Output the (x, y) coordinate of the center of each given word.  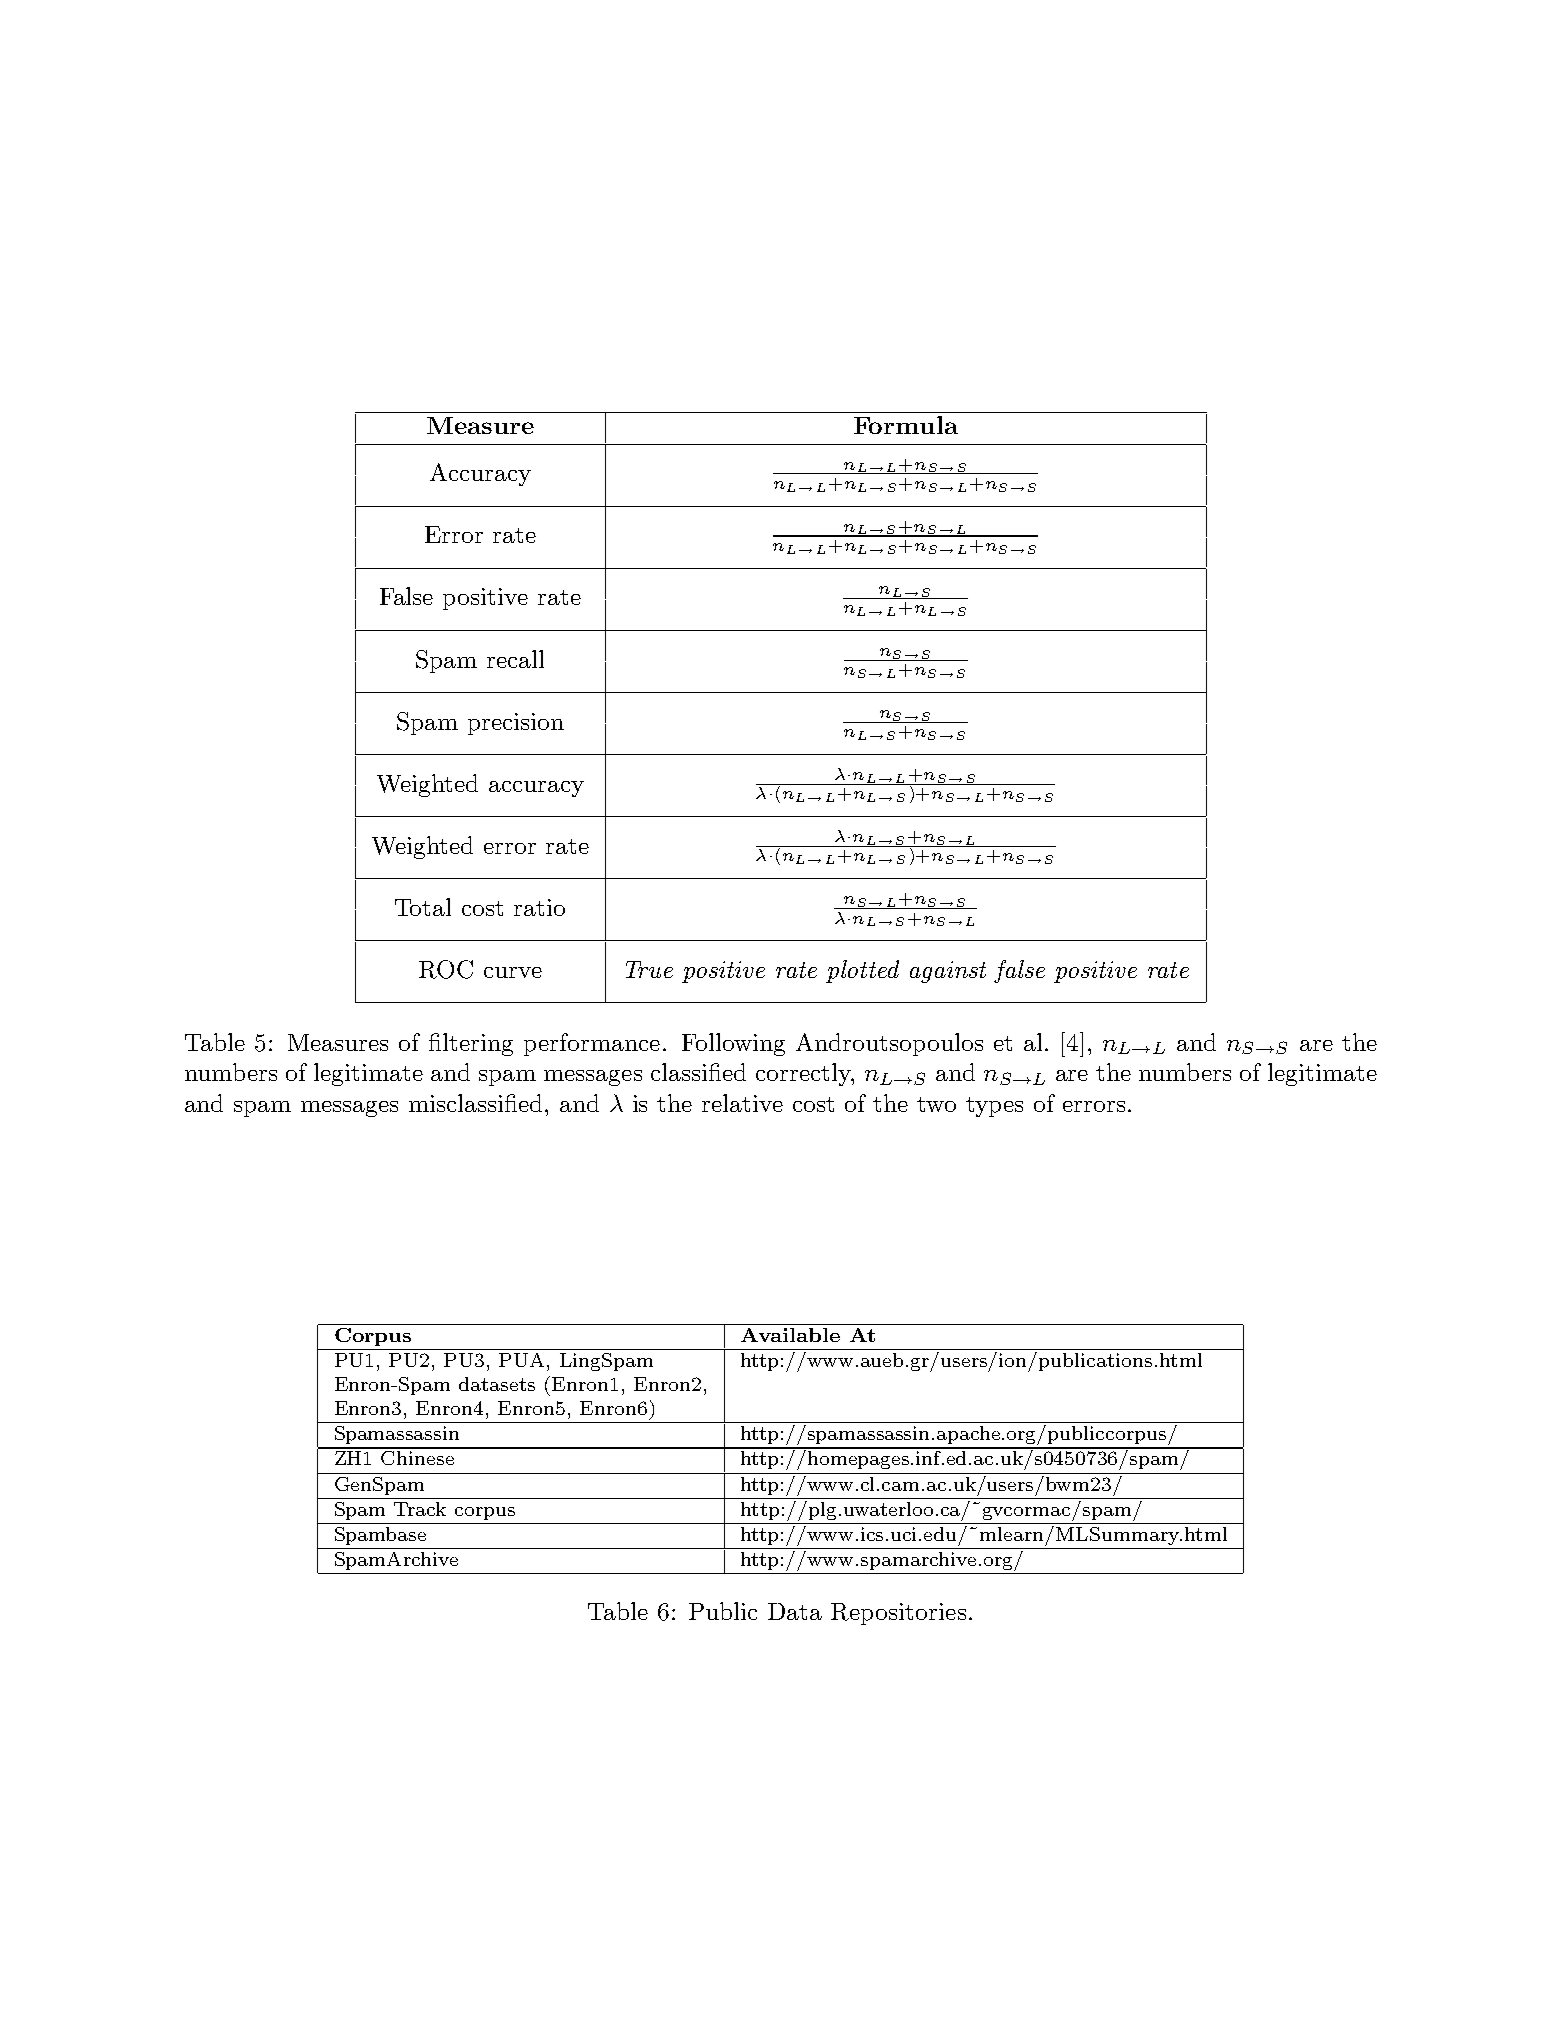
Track (420, 1509)
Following (733, 1044)
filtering (471, 1044)
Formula (906, 425)
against (948, 972)
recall (515, 659)
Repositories (898, 1614)
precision (516, 724)
